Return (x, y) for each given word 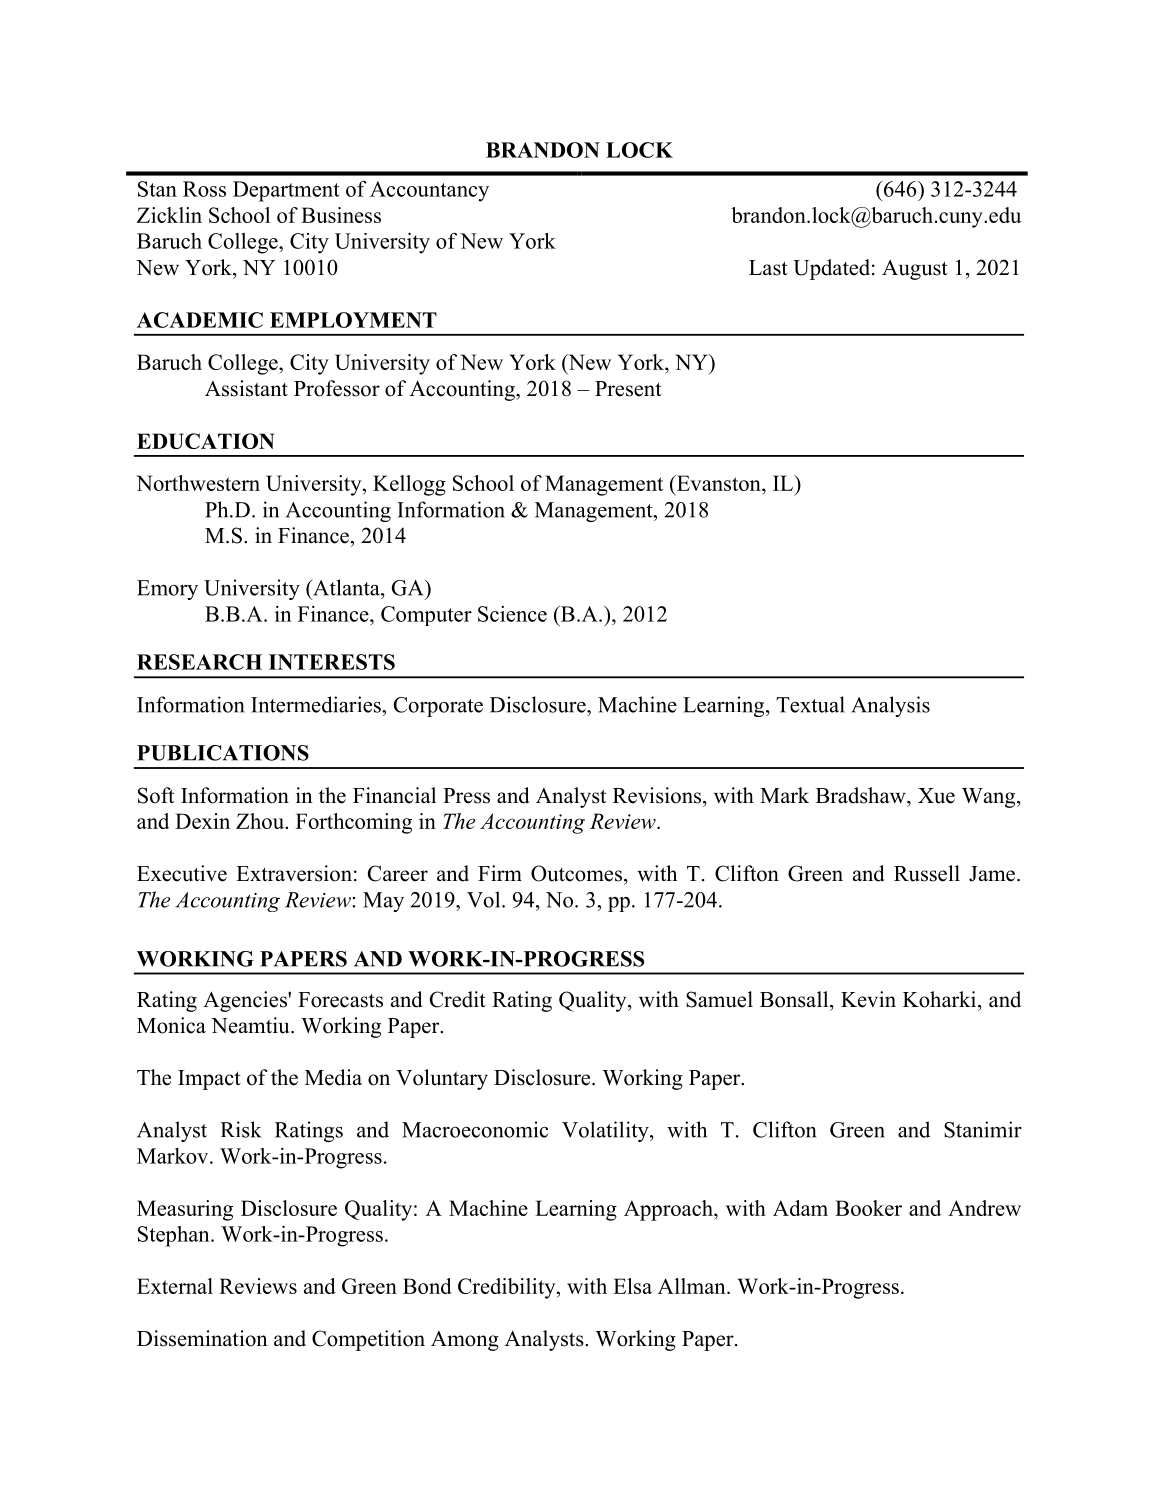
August (915, 270)
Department (286, 191)
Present (628, 389)
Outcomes (576, 873)
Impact (209, 1080)
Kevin (868, 999)
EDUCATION (205, 441)
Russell (927, 873)
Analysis (890, 706)
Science (512, 614)
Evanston (719, 483)
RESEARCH (199, 662)
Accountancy (429, 191)
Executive (182, 873)
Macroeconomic (475, 1129)
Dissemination (202, 1338)
